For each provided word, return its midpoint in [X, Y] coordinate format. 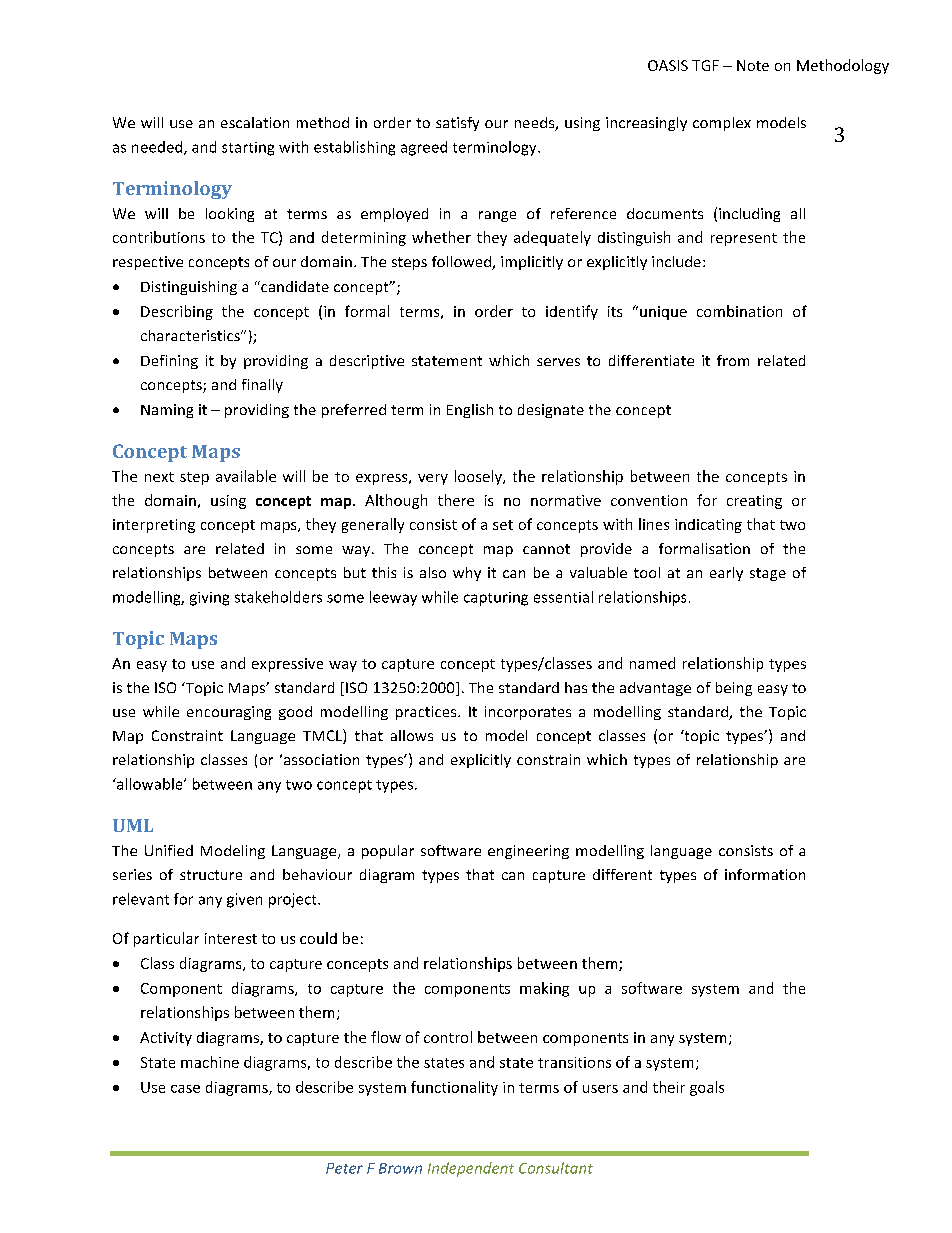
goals [707, 1088]
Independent [471, 1169]
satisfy [457, 124]
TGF [705, 65]
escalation [255, 122]
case [185, 1089]
